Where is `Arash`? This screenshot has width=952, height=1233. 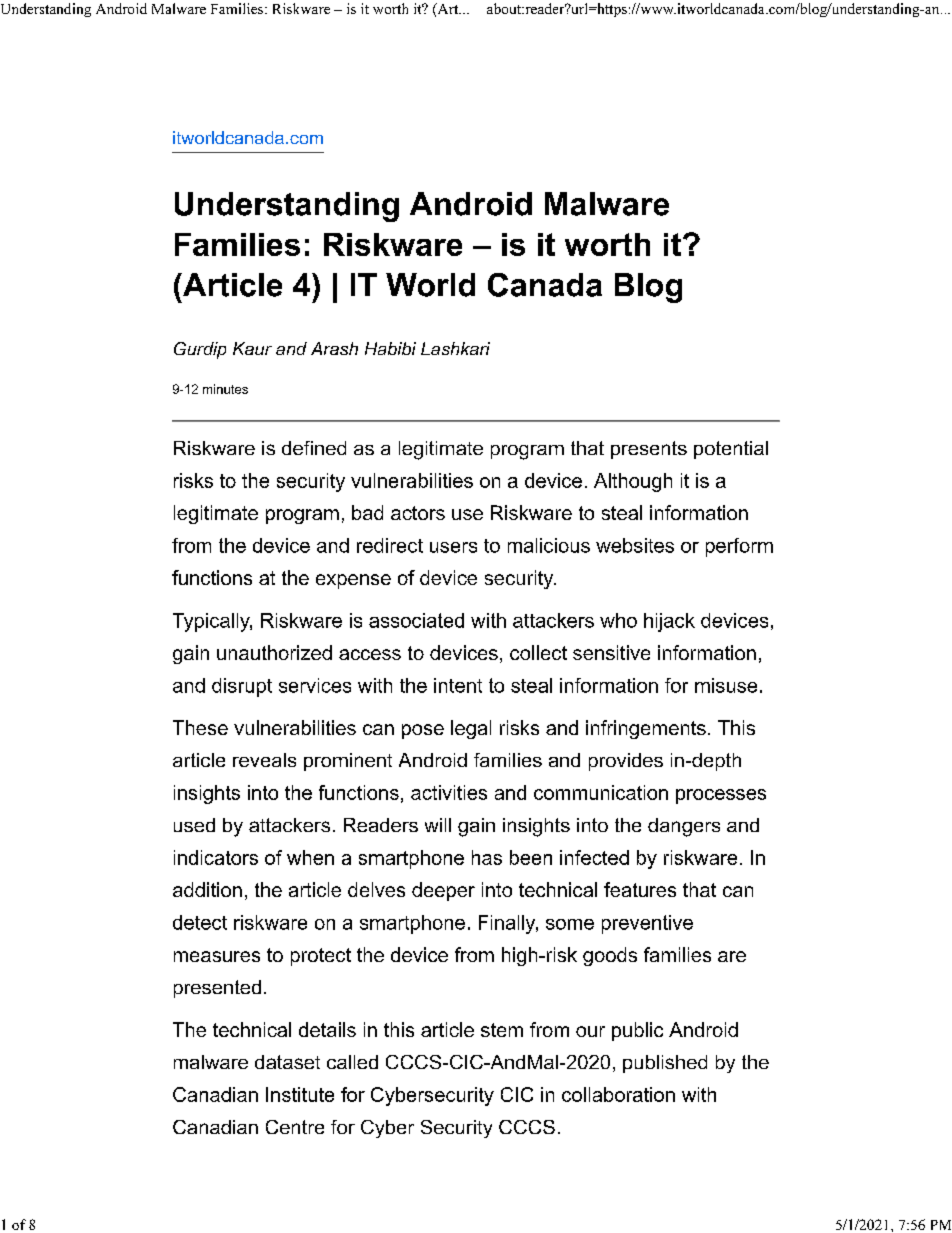
Arash is located at coordinates (334, 348).
